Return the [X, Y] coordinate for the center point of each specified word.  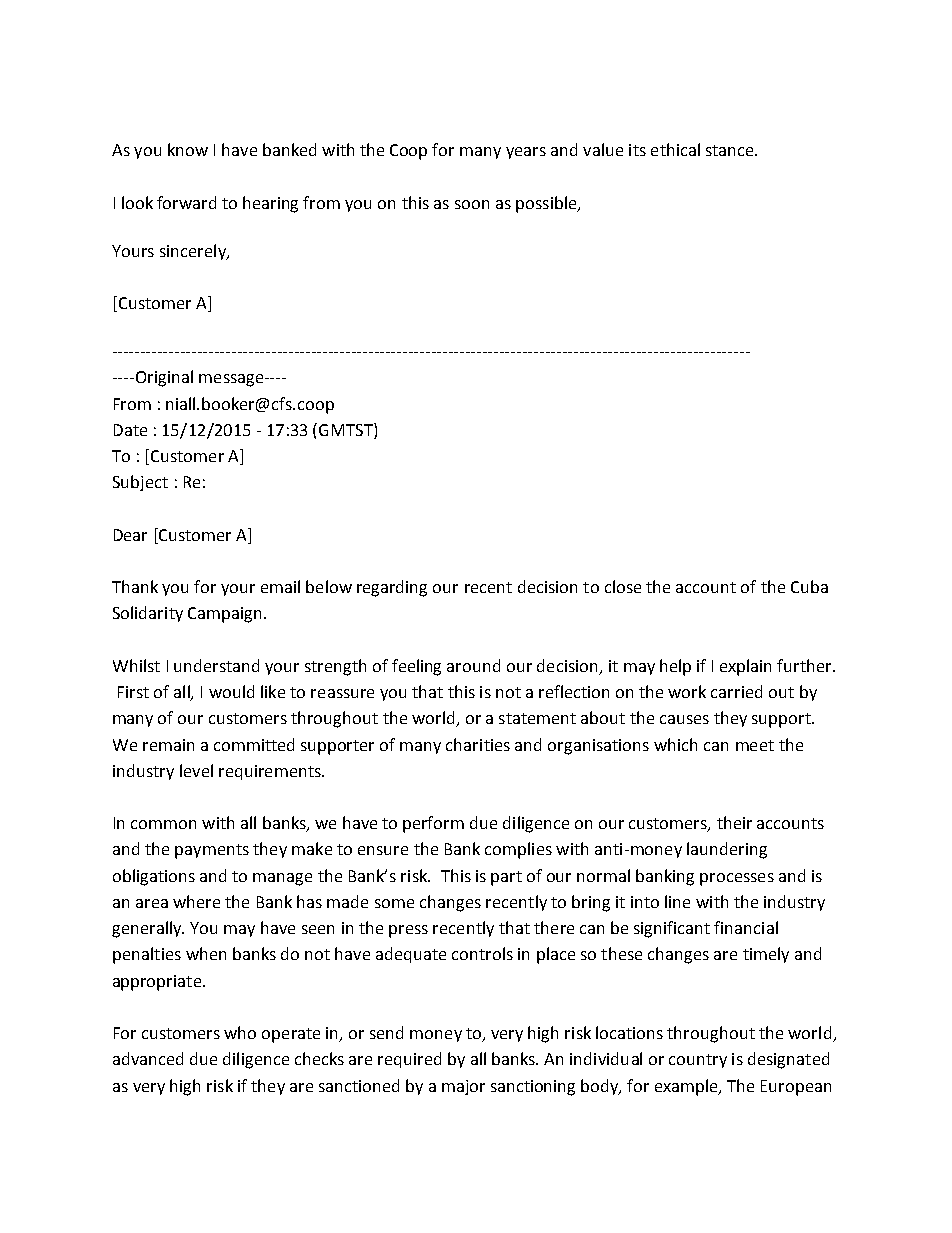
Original [163, 378]
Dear [130, 535]
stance [731, 150]
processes [737, 879]
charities [478, 744]
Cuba [809, 586]
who [240, 1032]
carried [736, 691]
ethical [675, 149]
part [506, 878]
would [231, 691]
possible [547, 204]
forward [186, 202]
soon [472, 204]
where [196, 901]
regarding [392, 588]
